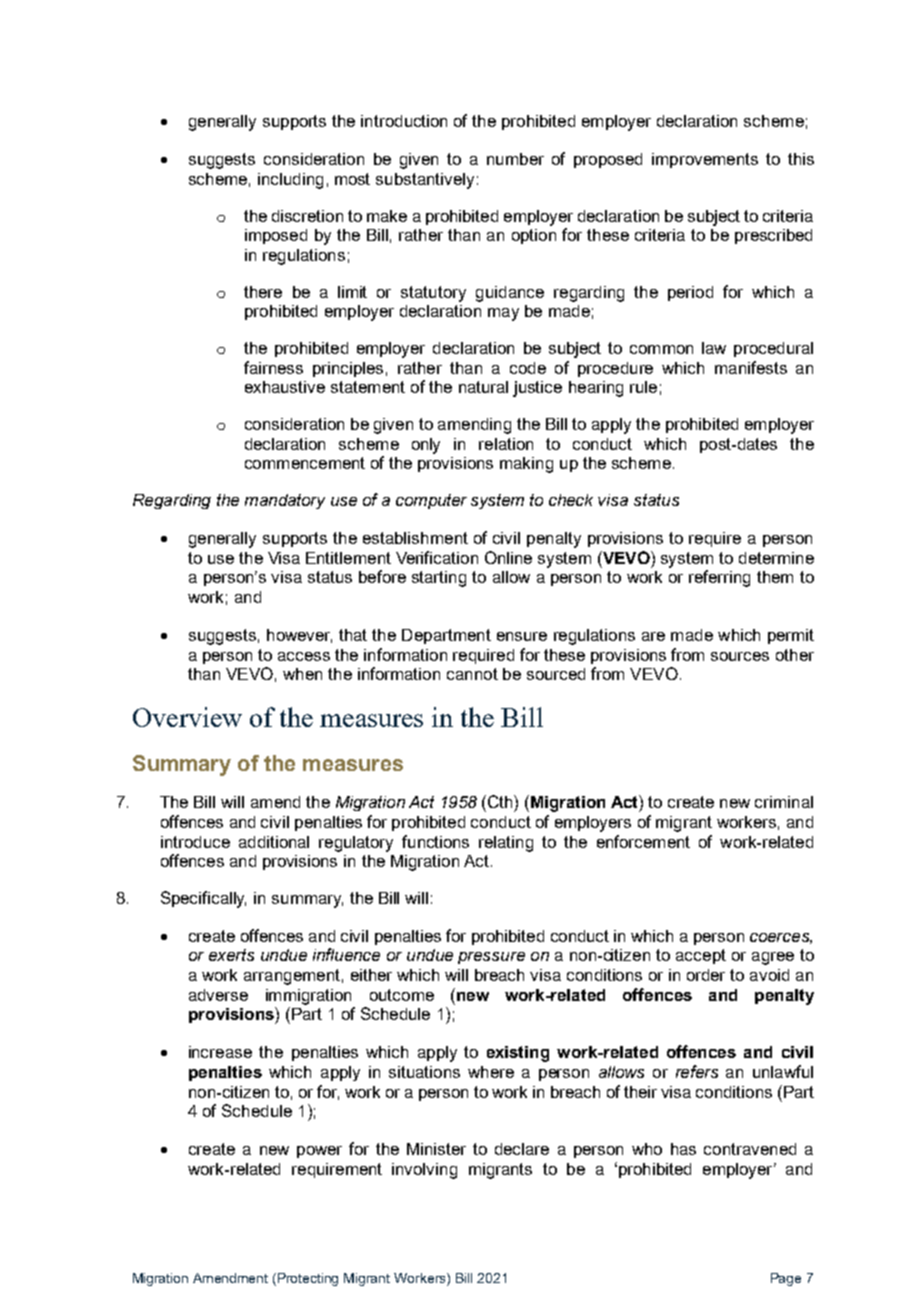  I want to click on manifests, so click(751, 367).
